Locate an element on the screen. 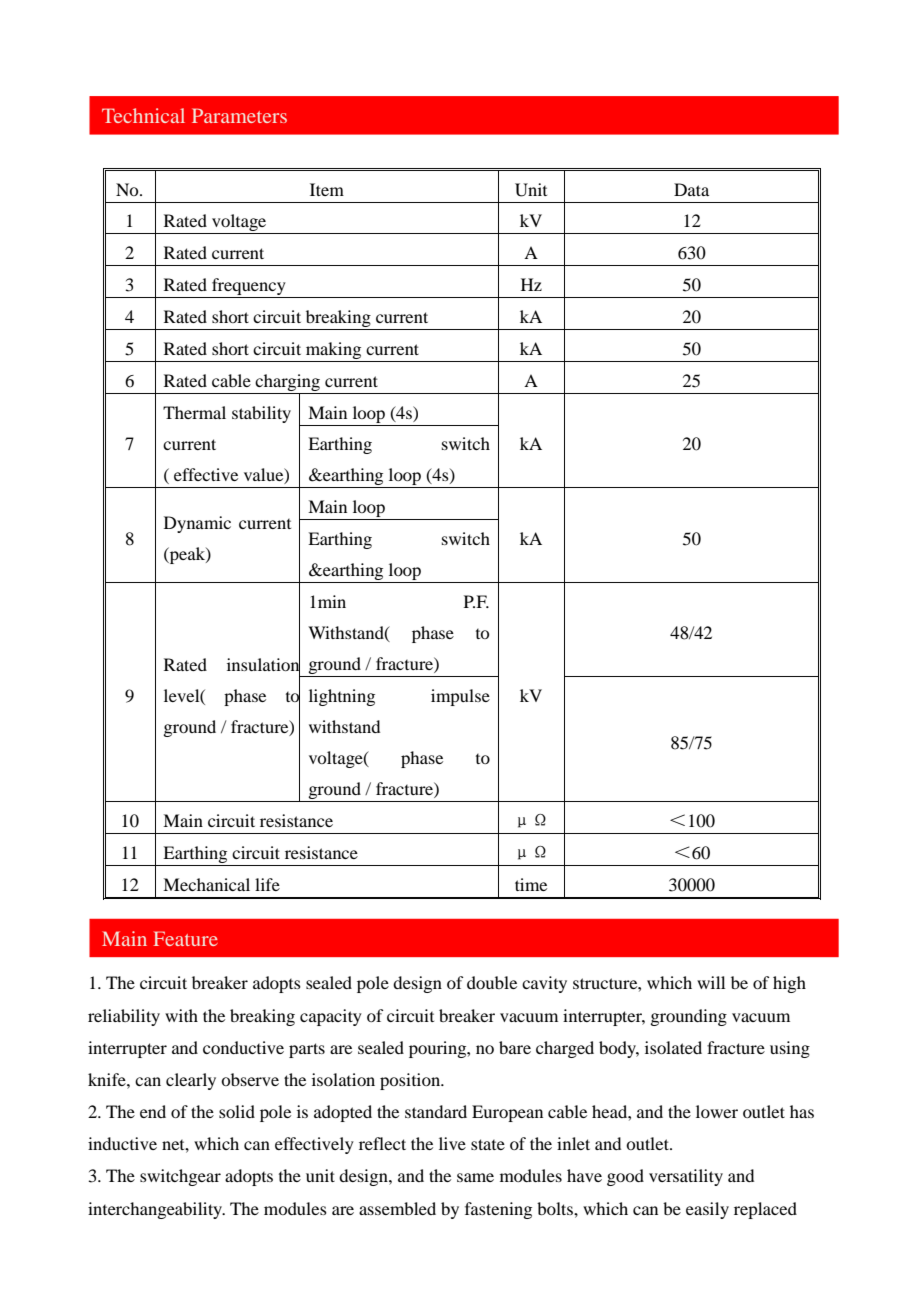 This screenshot has width=924, height=1308. interchangeability is located at coordinates (156, 1210).
